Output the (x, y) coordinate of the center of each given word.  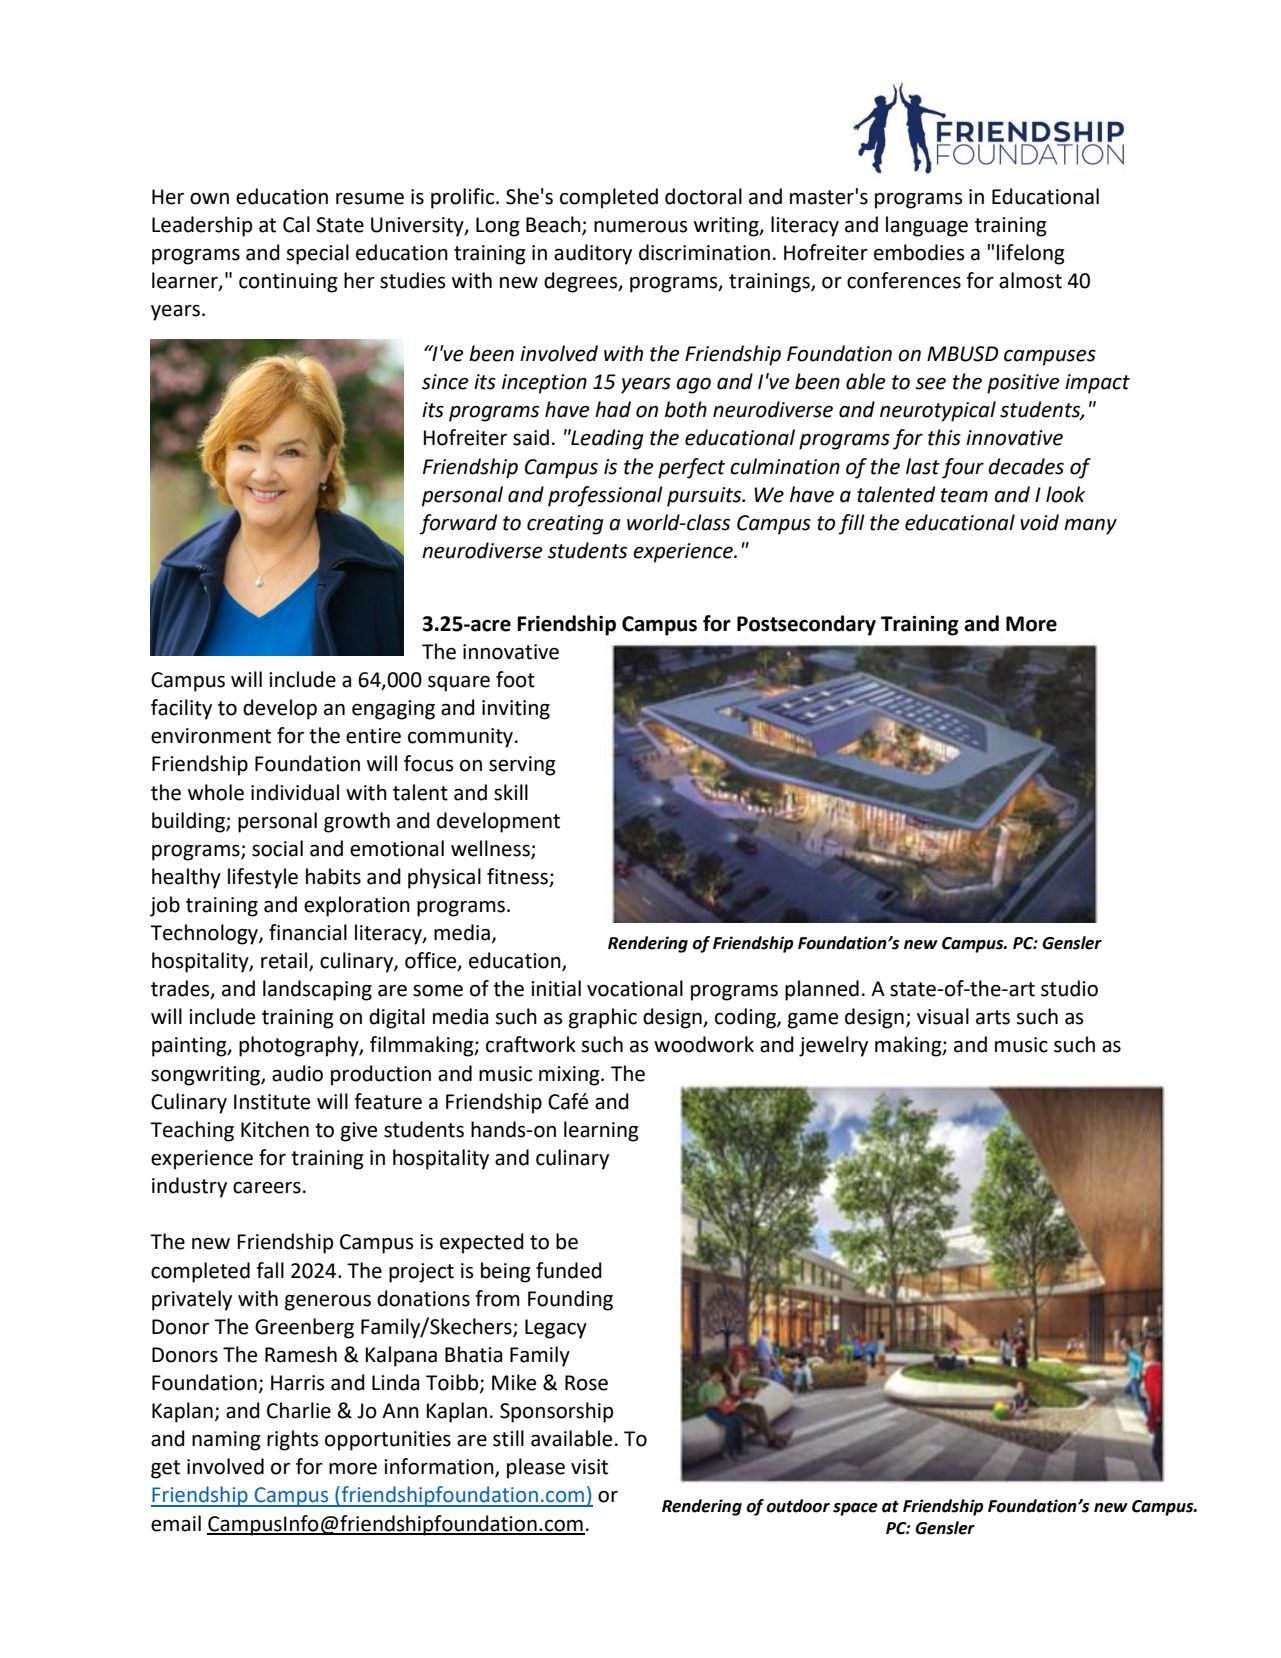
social (277, 848)
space (855, 1509)
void (1039, 522)
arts (993, 1017)
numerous (640, 227)
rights (292, 1440)
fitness (518, 877)
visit (589, 1467)
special (317, 254)
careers (267, 1188)
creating (565, 525)
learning (601, 1131)
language (927, 226)
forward (458, 524)
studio (1069, 988)
